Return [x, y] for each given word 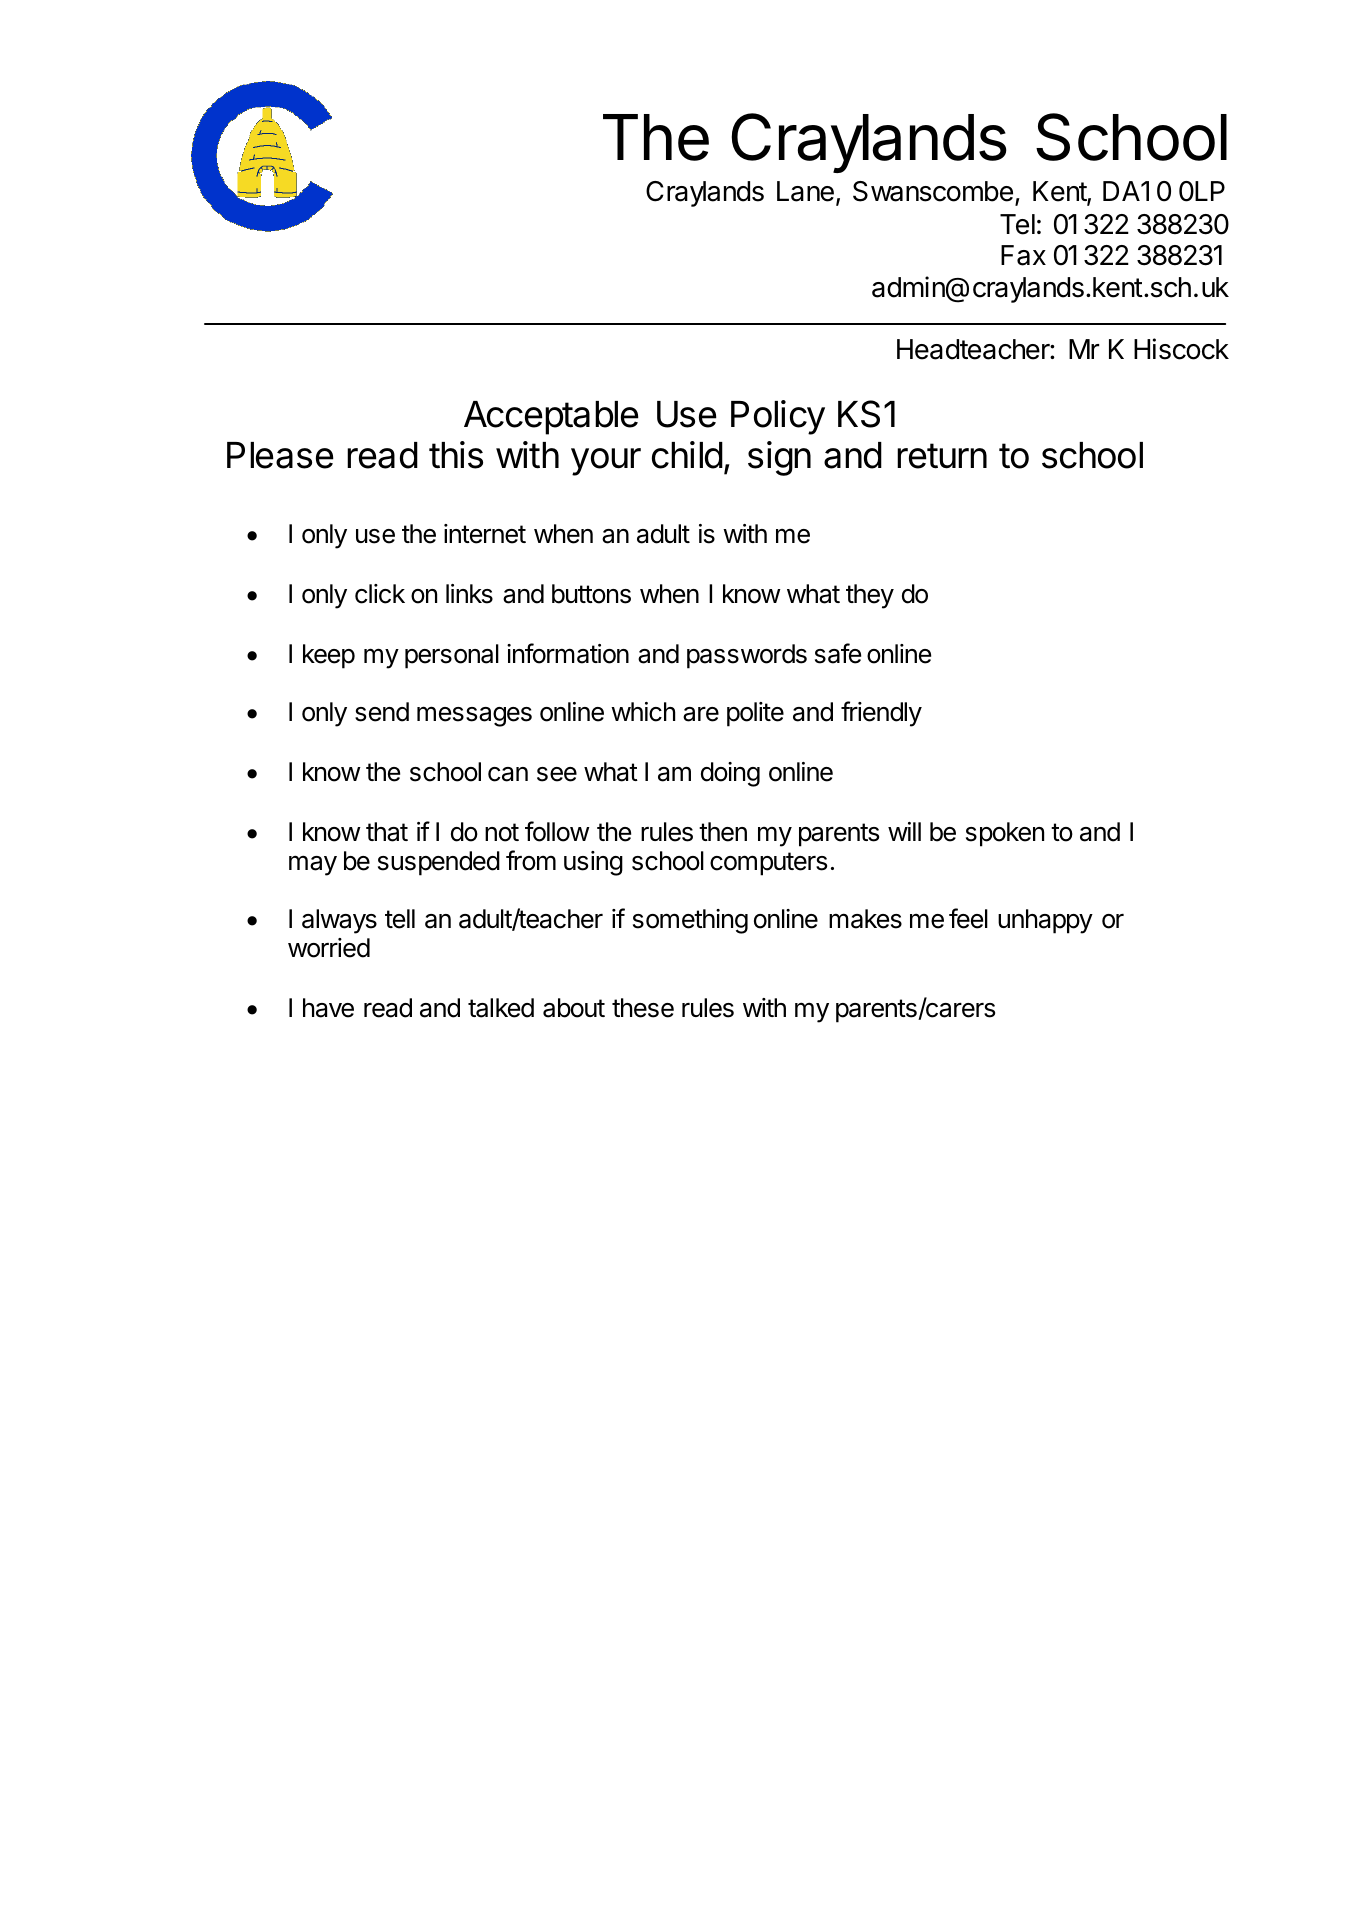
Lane [805, 191]
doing [730, 774]
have [328, 1008]
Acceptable [551, 418]
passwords [747, 656]
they [870, 596]
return [942, 456]
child [687, 455]
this [456, 455]
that [387, 832]
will [904, 831]
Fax [1023, 255]
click [380, 594]
